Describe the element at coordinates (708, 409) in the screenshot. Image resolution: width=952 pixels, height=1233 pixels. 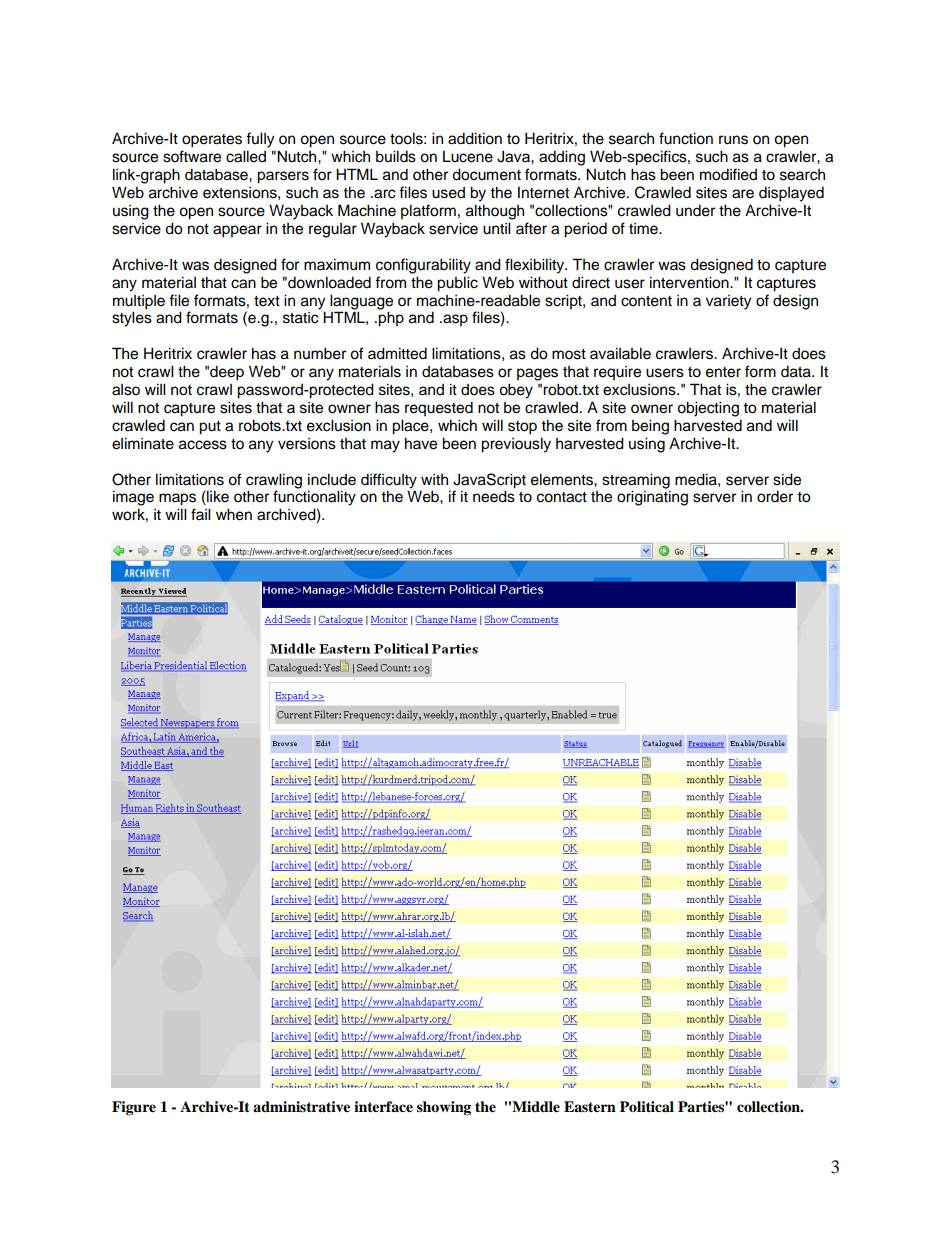
I see `objecting` at that location.
